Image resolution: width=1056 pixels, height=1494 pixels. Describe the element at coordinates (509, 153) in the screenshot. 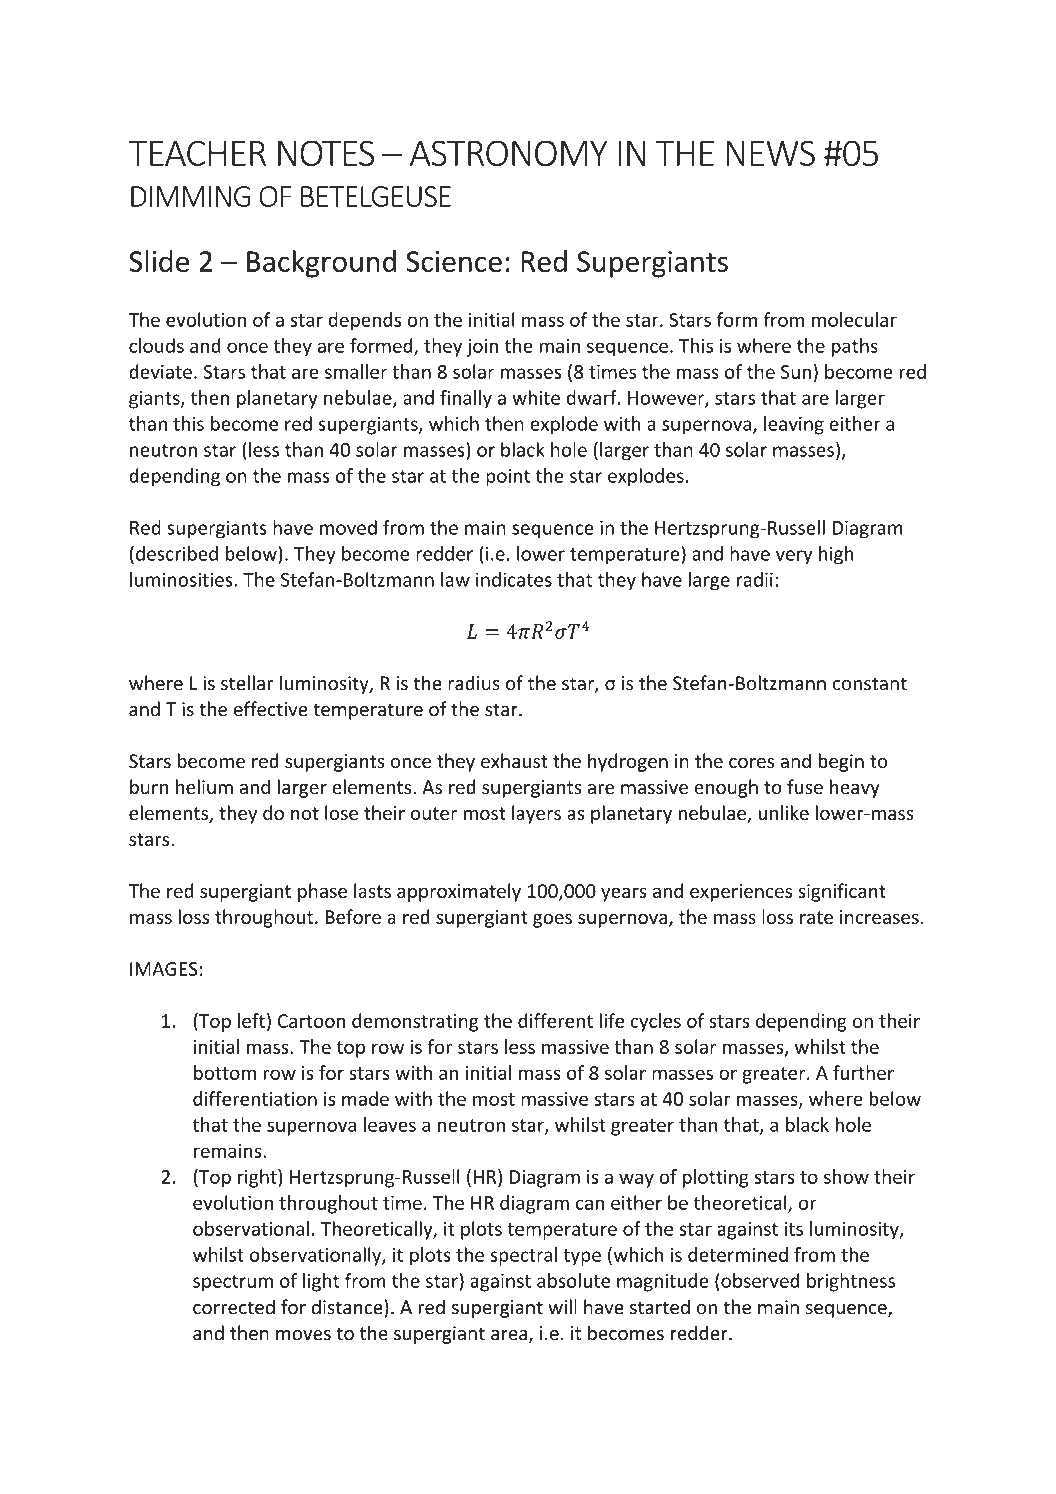

I see `ASTRONOMY` at that location.
